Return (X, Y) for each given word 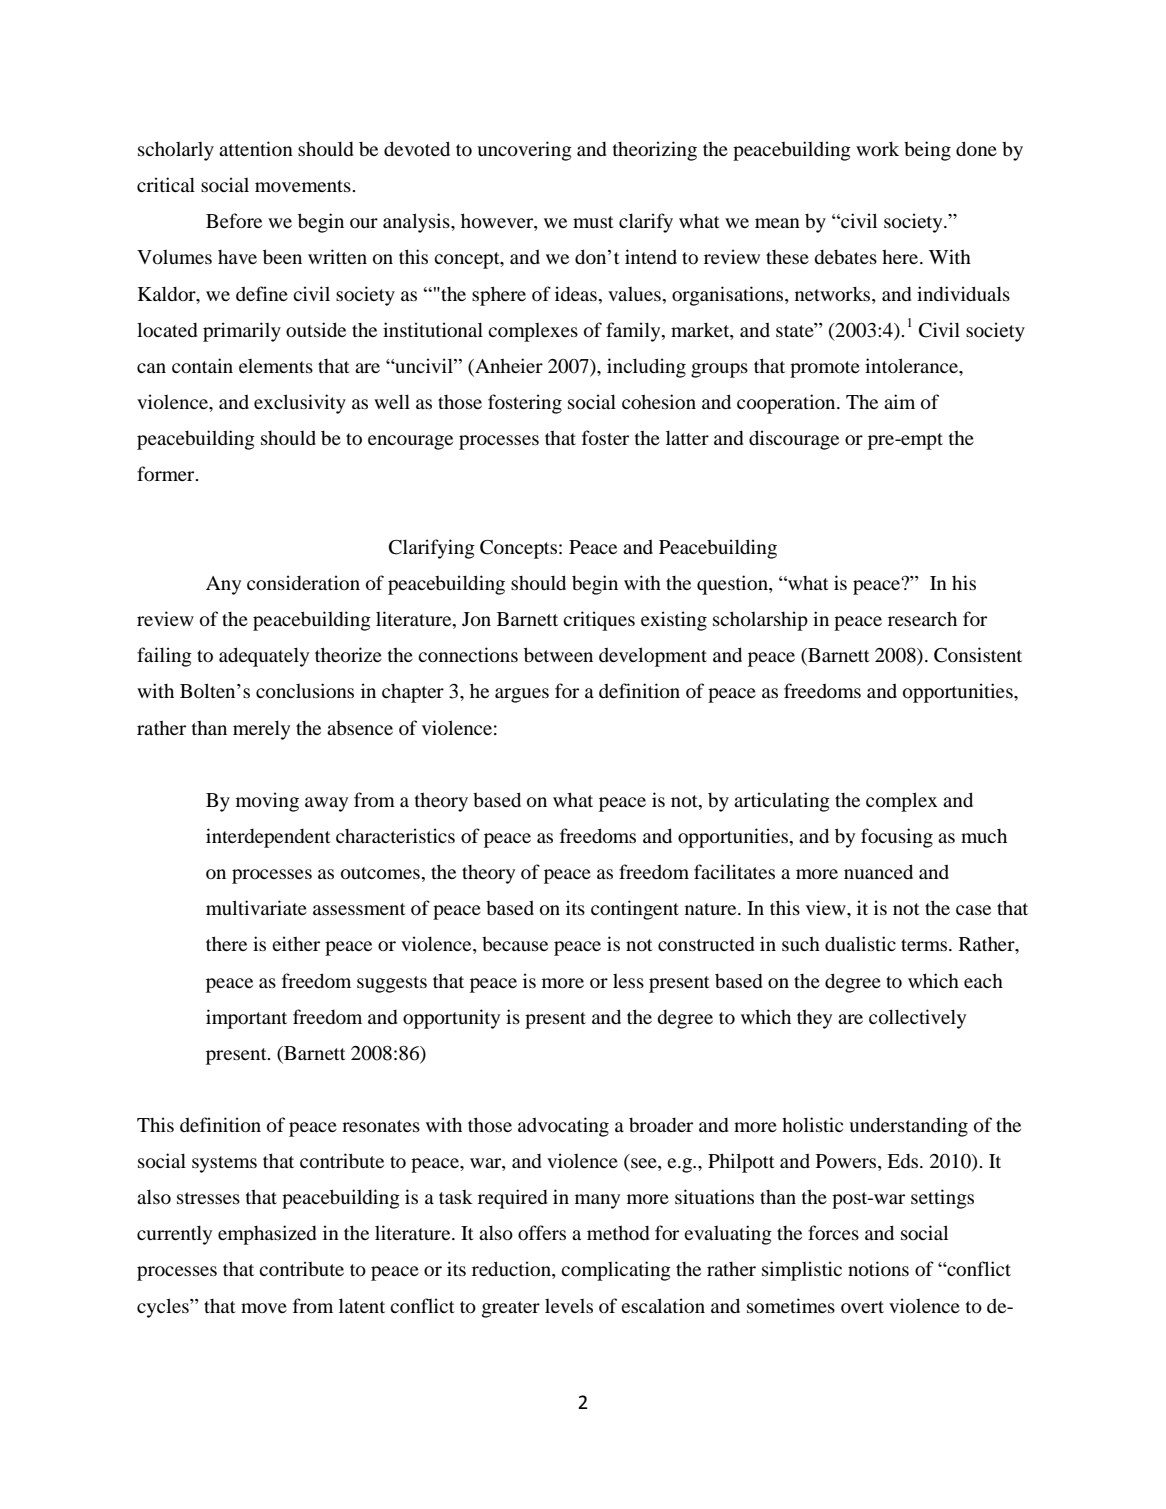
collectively (917, 1019)
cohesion (659, 401)
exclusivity (300, 404)
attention (256, 148)
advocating (563, 1127)
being (927, 151)
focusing (897, 838)
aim (899, 401)
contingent (635, 910)
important (246, 1019)
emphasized (267, 1235)
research (922, 619)
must (593, 222)
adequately (264, 657)
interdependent (268, 838)
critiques (599, 621)
